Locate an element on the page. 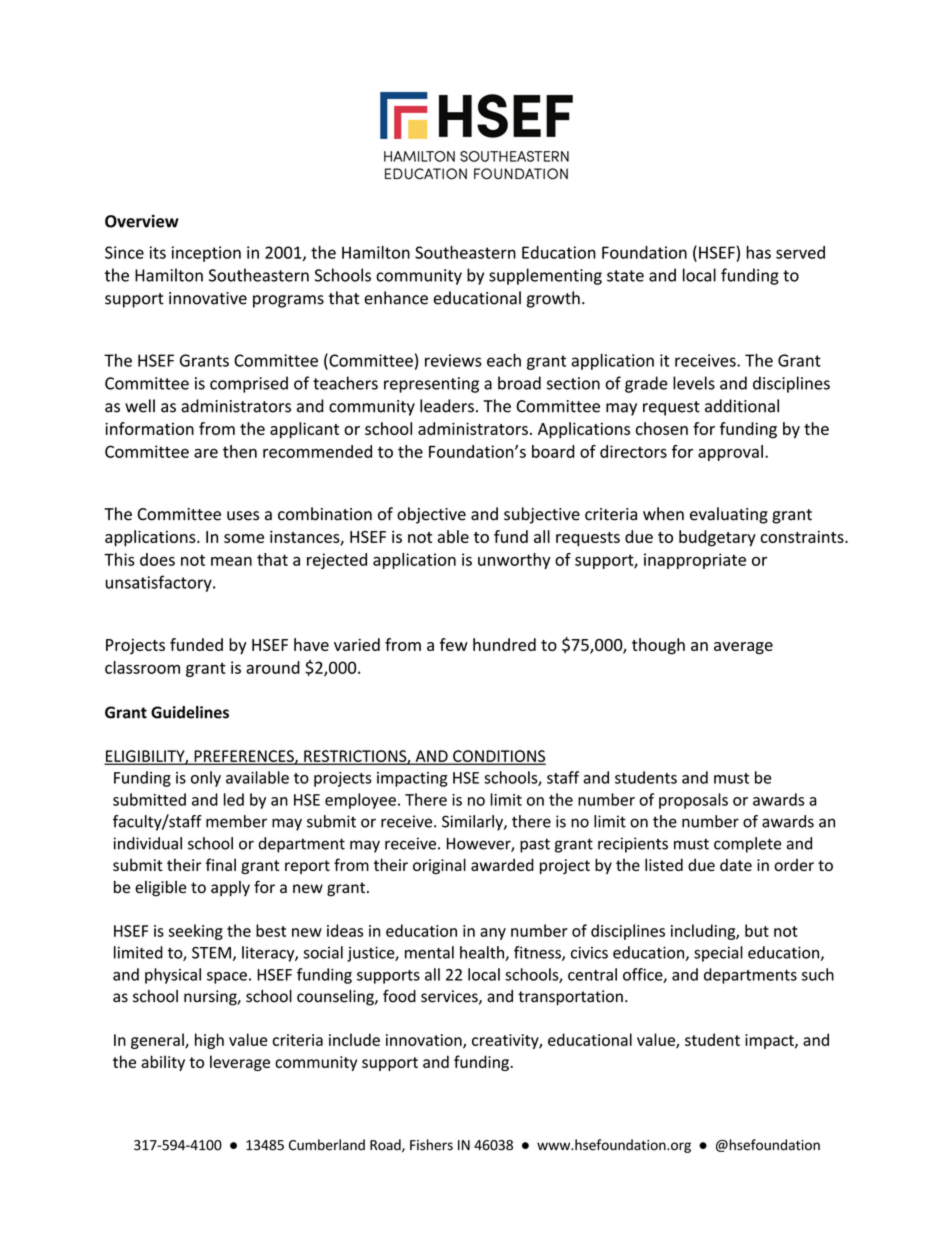 Image resolution: width=952 pixels, height=1233 pixels. approval is located at coordinates (730, 453).
